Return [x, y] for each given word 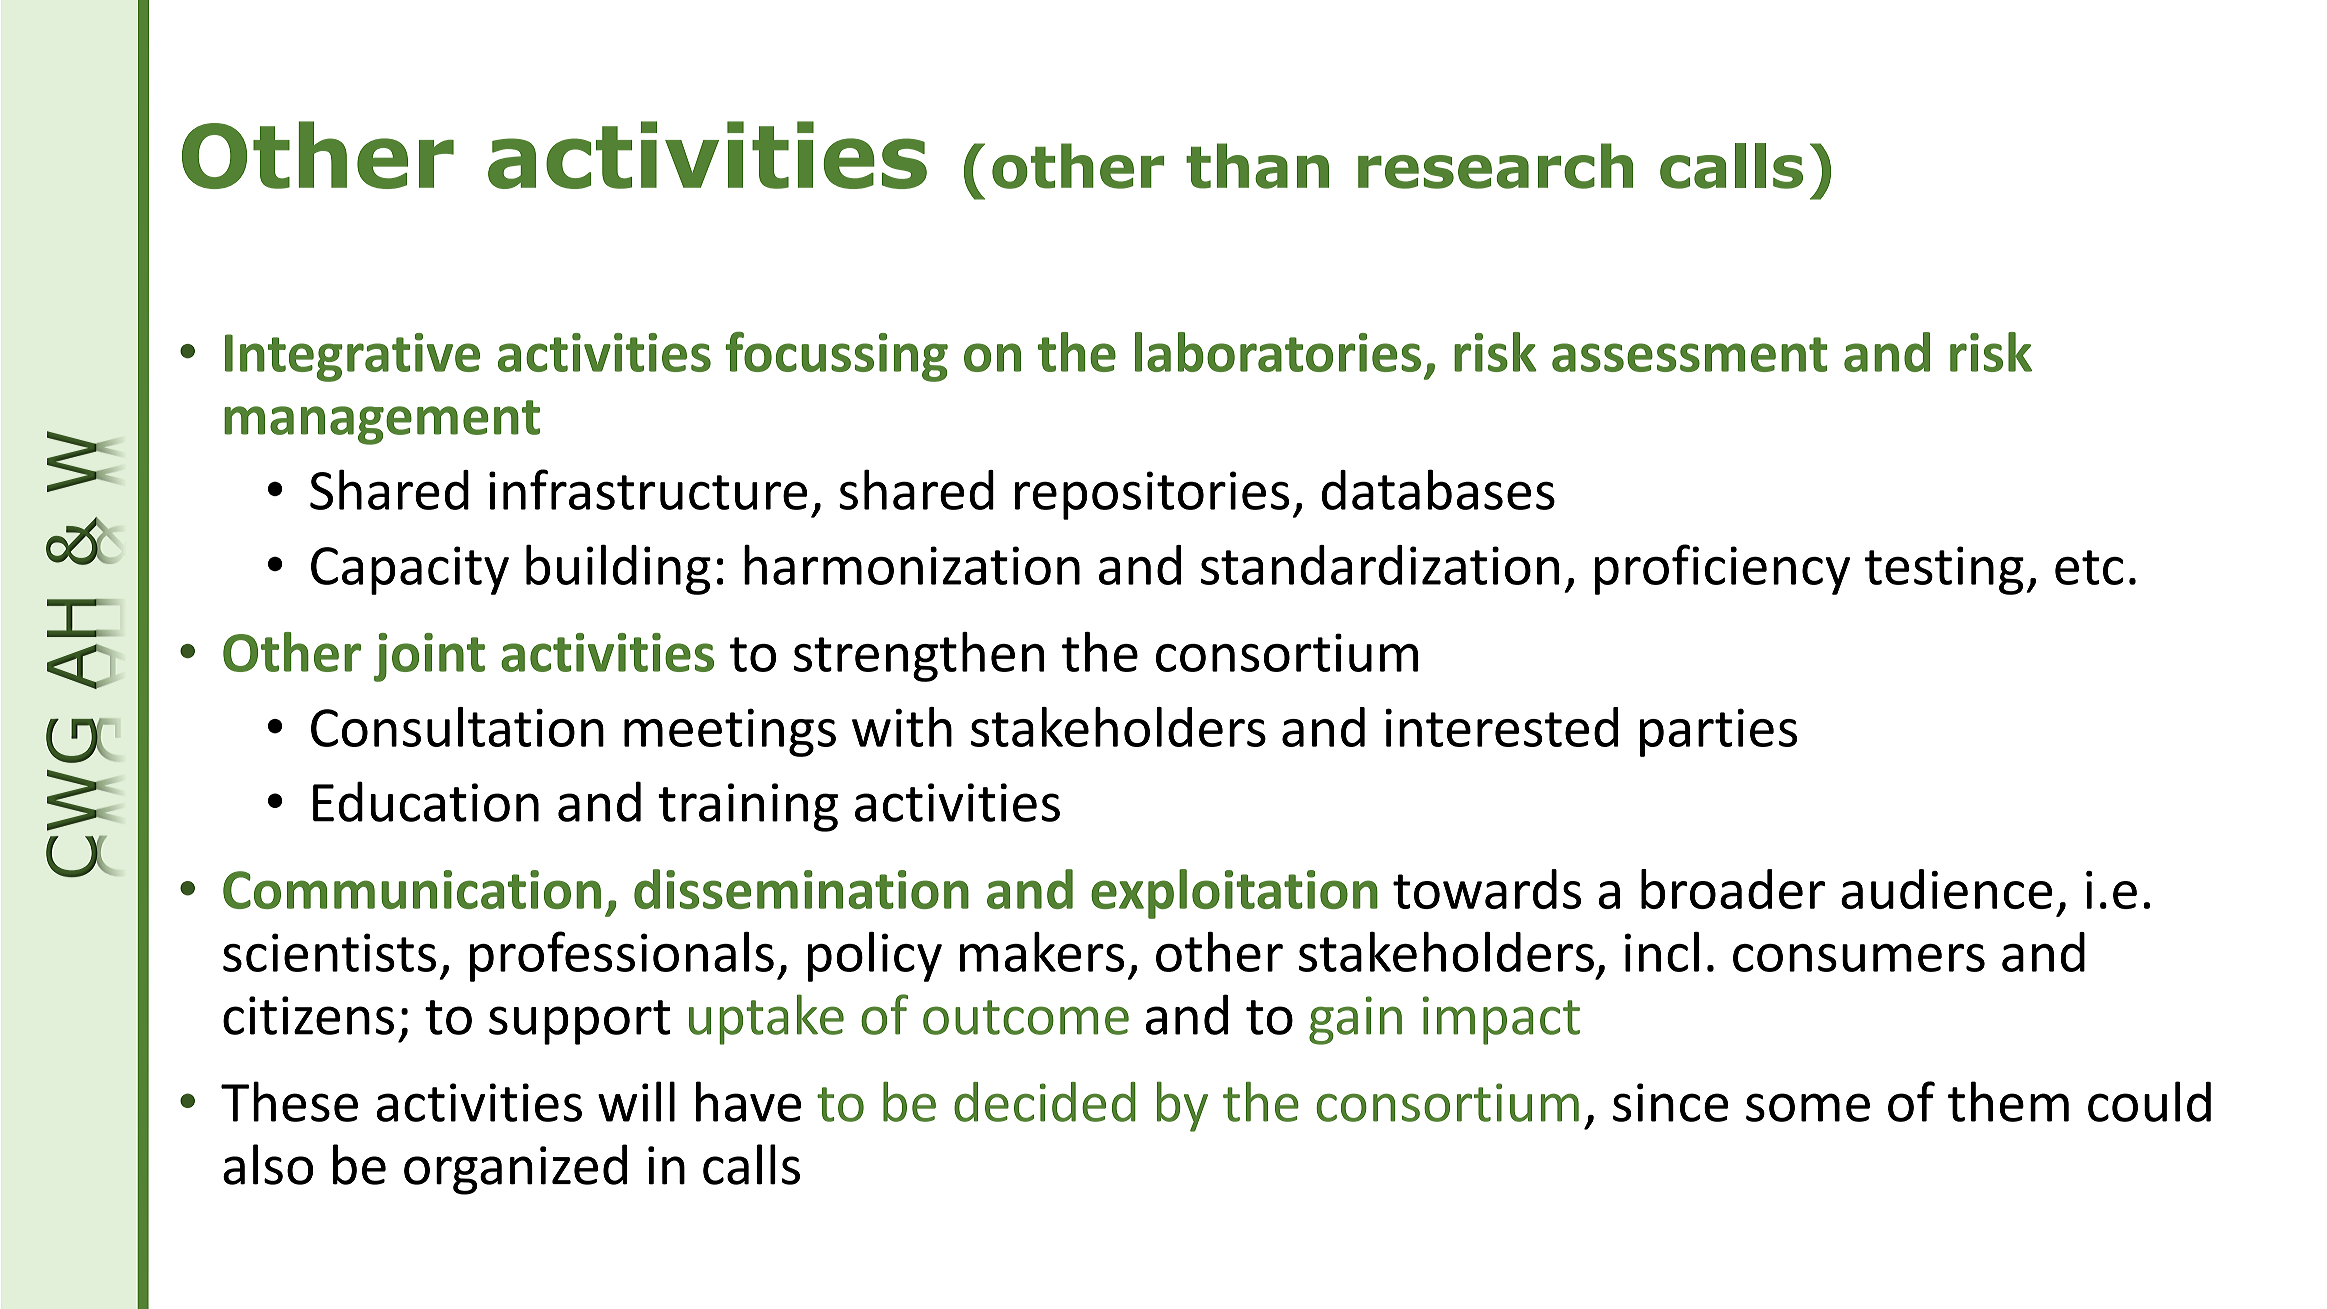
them [2008, 1101]
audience [1947, 889]
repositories [1152, 495]
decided [1045, 1102]
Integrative [352, 357]
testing [1944, 570]
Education [426, 801]
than [1257, 166]
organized [515, 1169]
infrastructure [648, 489]
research [1495, 166]
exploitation [1234, 894]
